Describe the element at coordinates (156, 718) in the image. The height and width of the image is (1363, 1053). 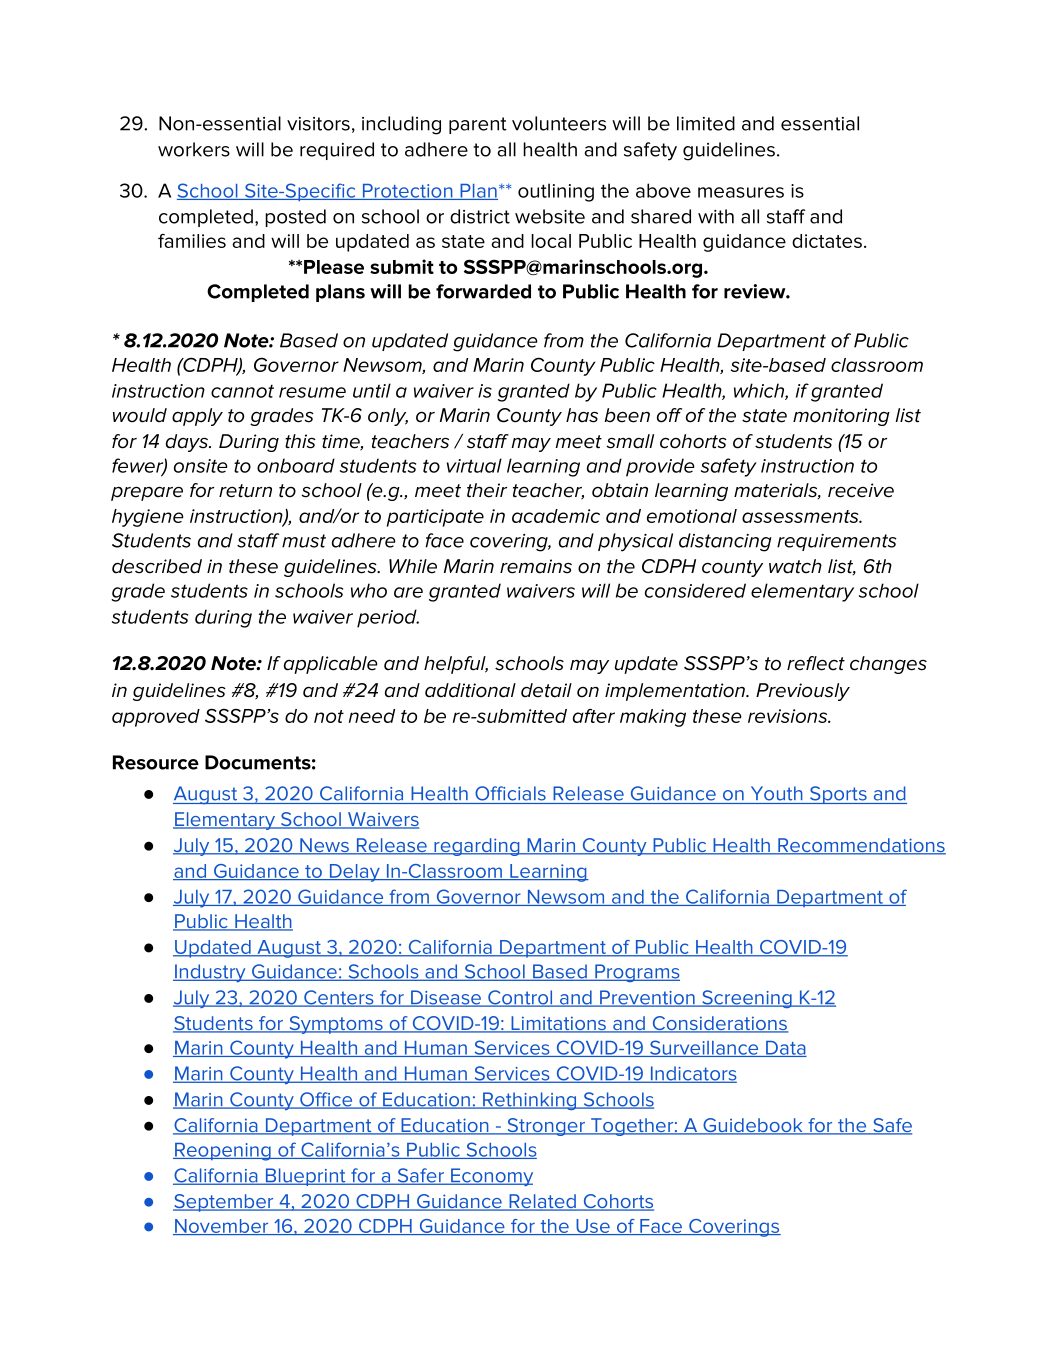
I see `approved` at that location.
